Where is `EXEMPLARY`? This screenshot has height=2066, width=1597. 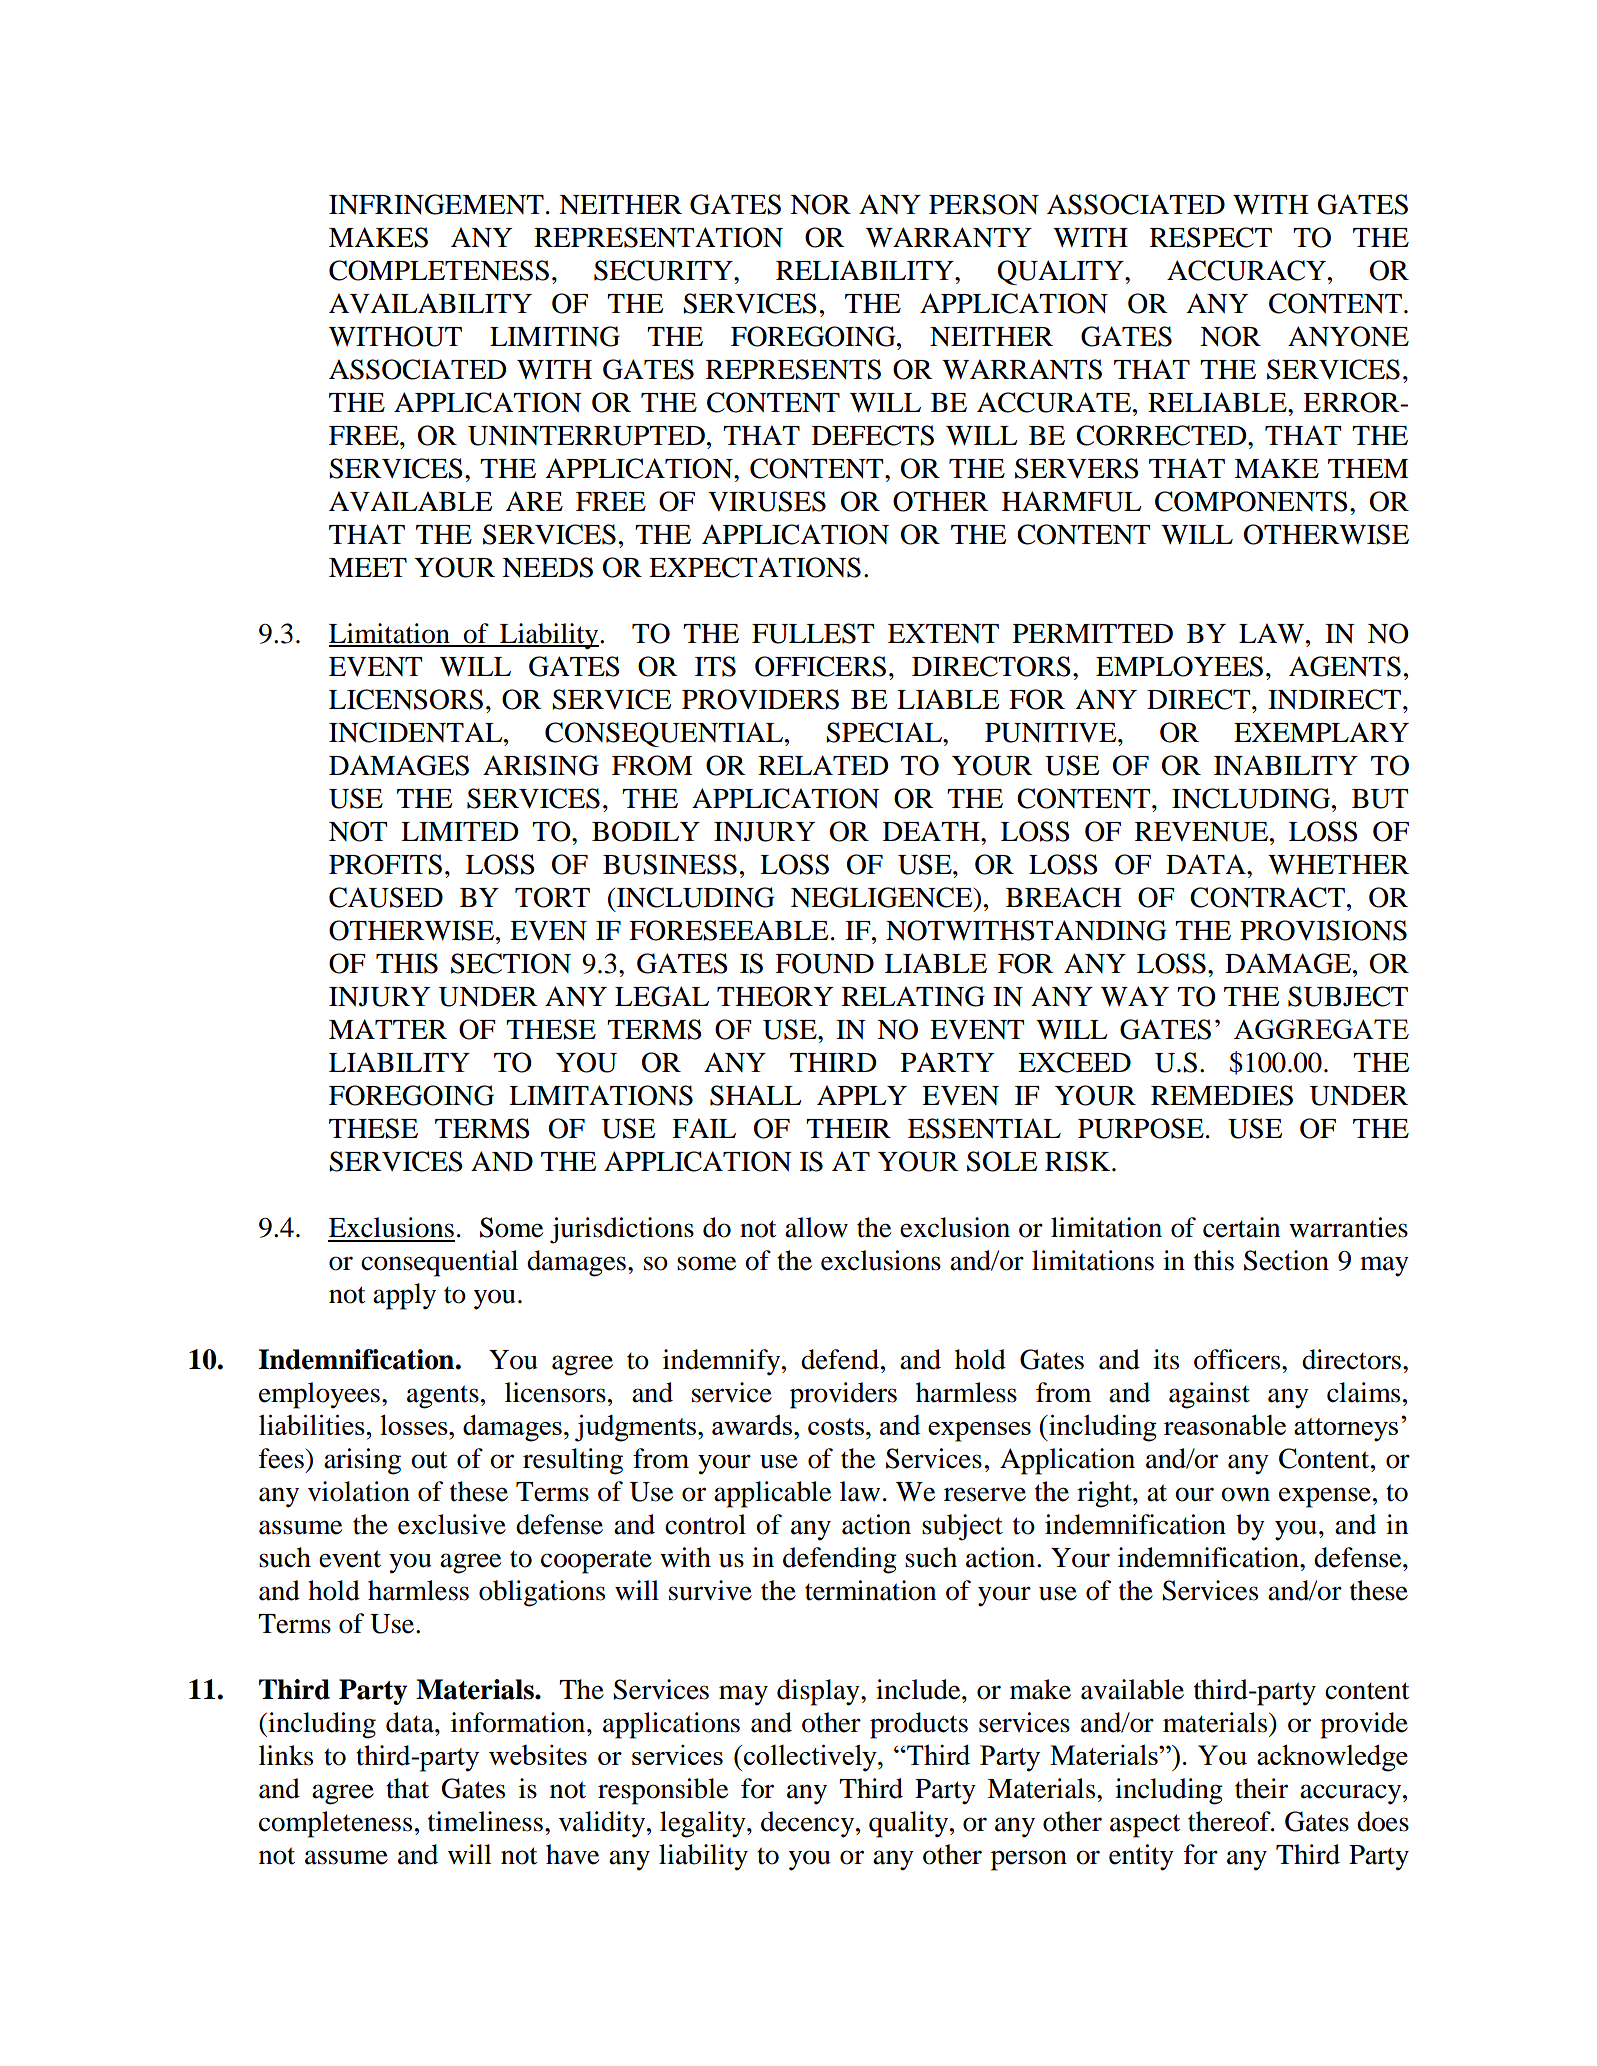
EXEMPLARY is located at coordinates (1321, 732).
